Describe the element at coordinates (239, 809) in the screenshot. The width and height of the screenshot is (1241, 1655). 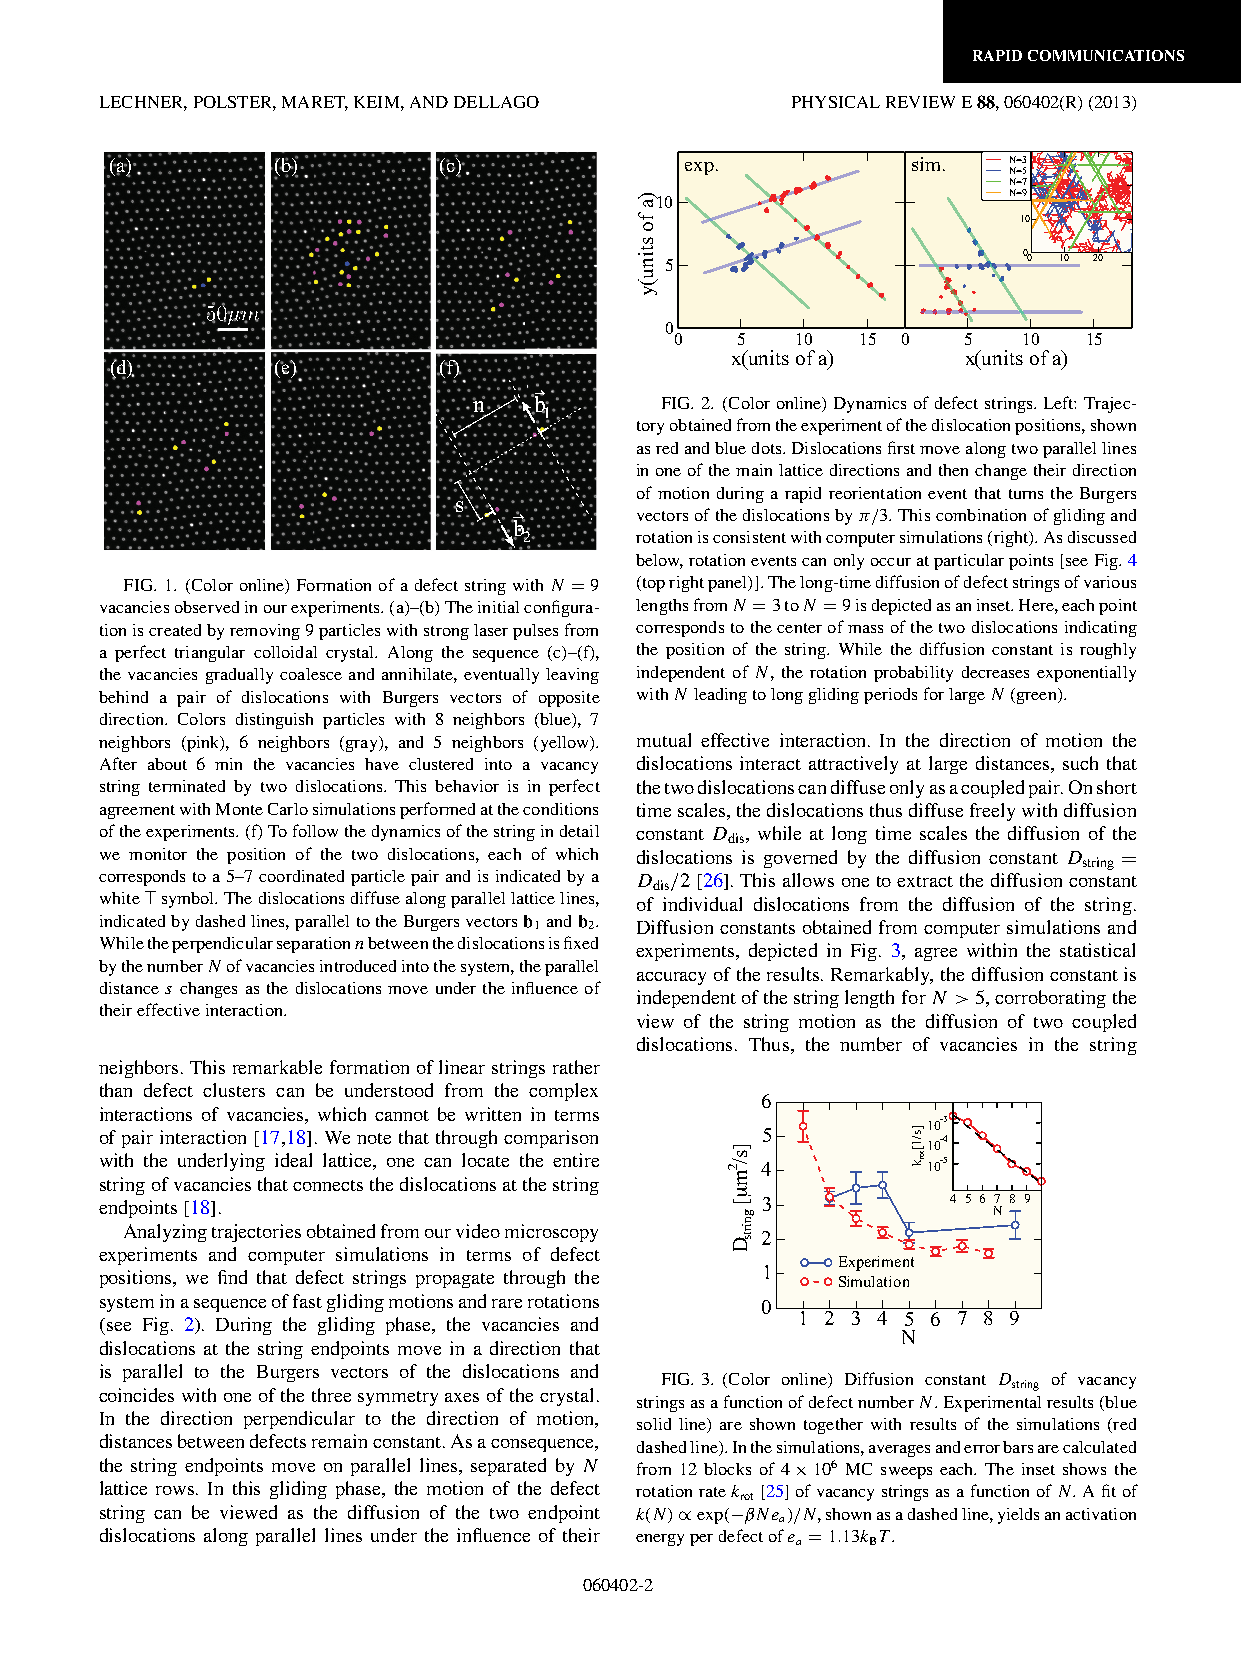
I see `Monte` at that location.
